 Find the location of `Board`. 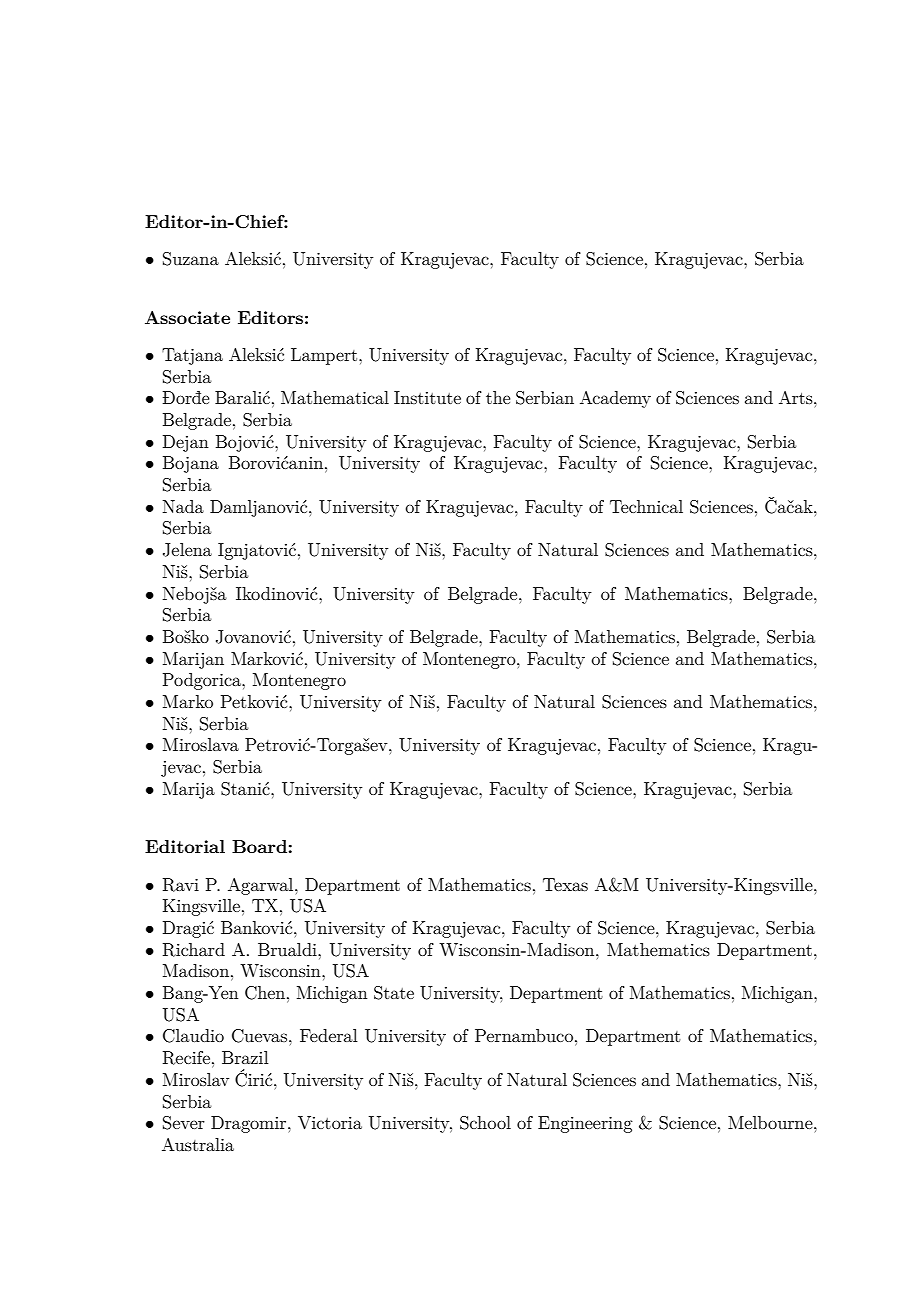

Board is located at coordinates (259, 846).
